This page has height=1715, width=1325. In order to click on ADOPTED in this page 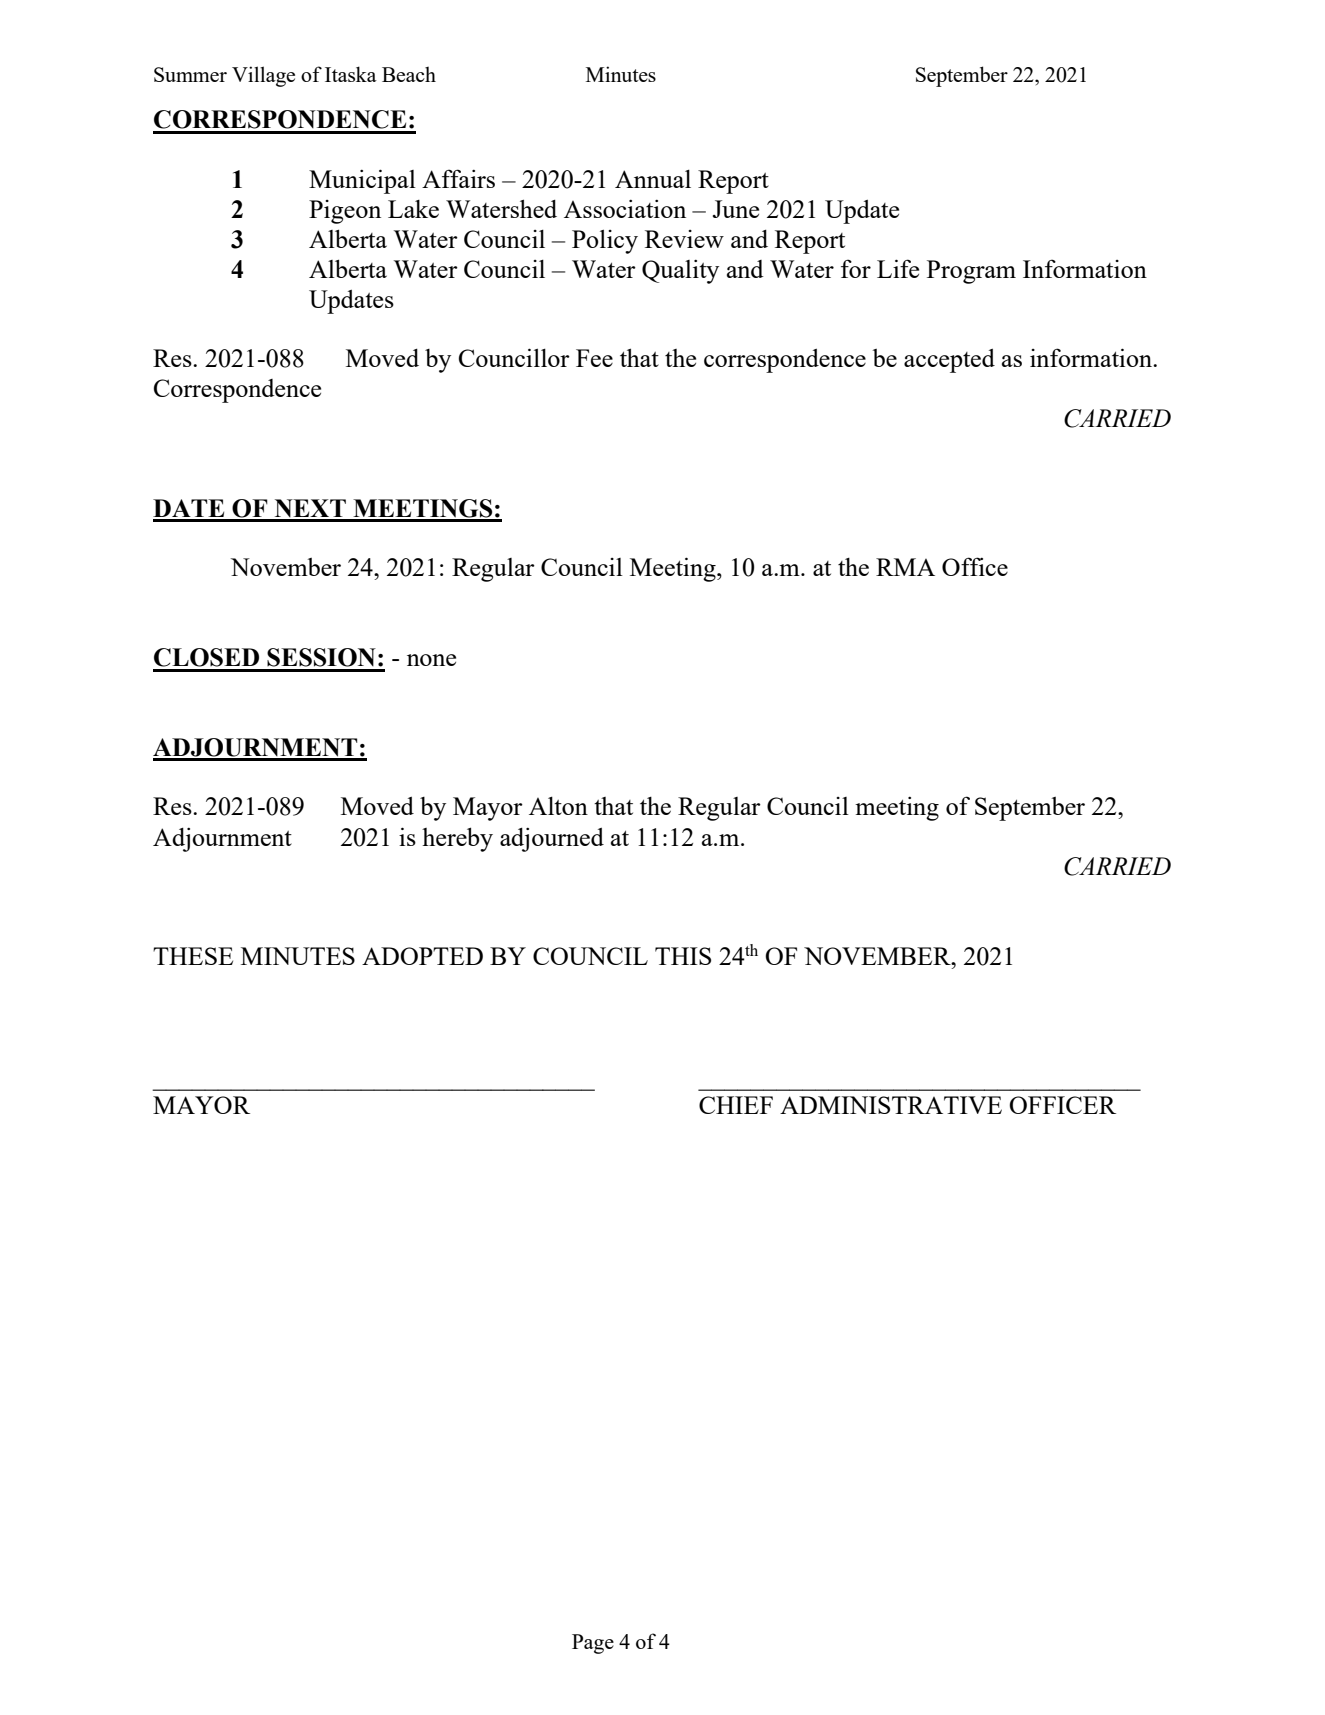, I will do `click(422, 956)`.
